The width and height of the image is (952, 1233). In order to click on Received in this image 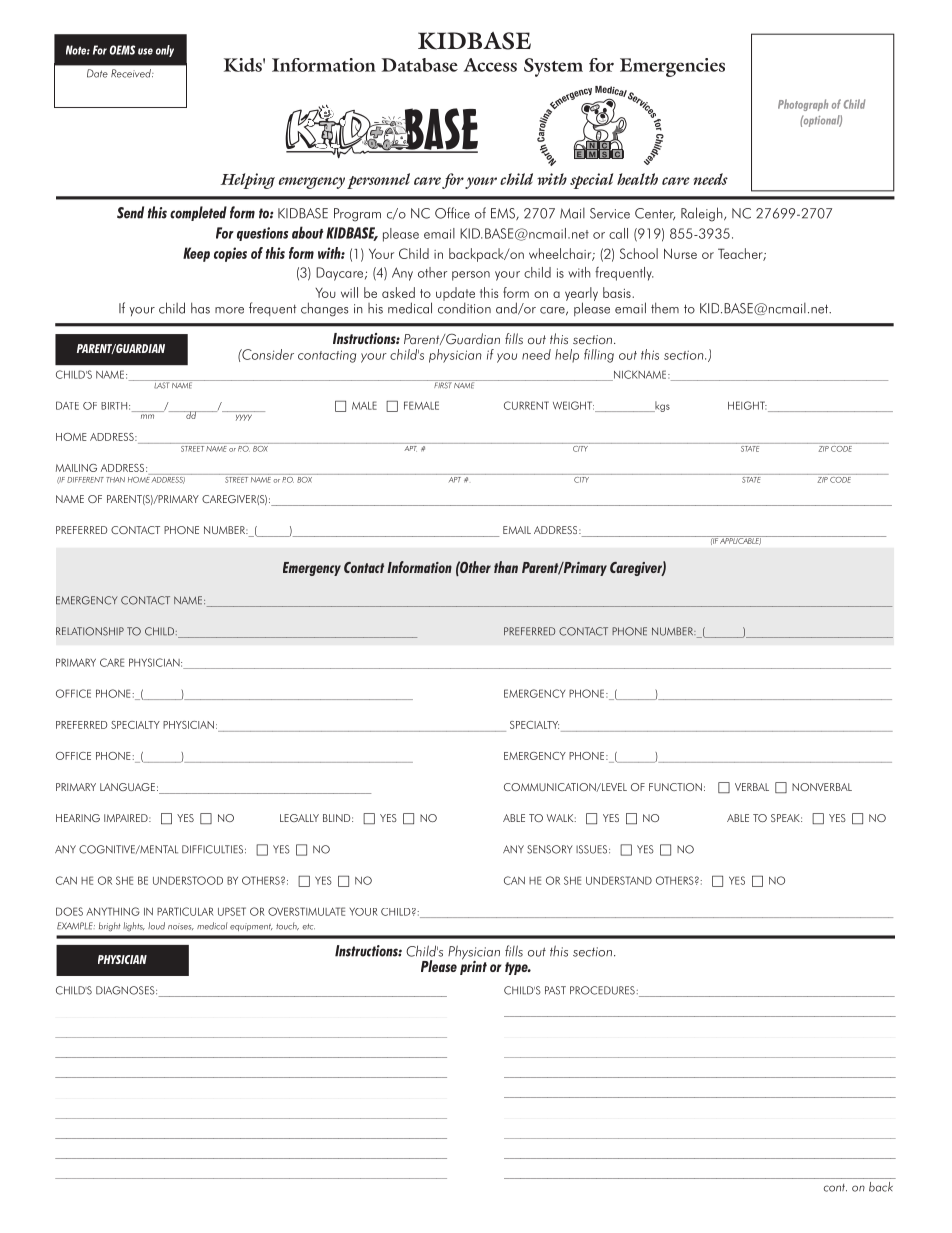, I will do `click(132, 73)`.
